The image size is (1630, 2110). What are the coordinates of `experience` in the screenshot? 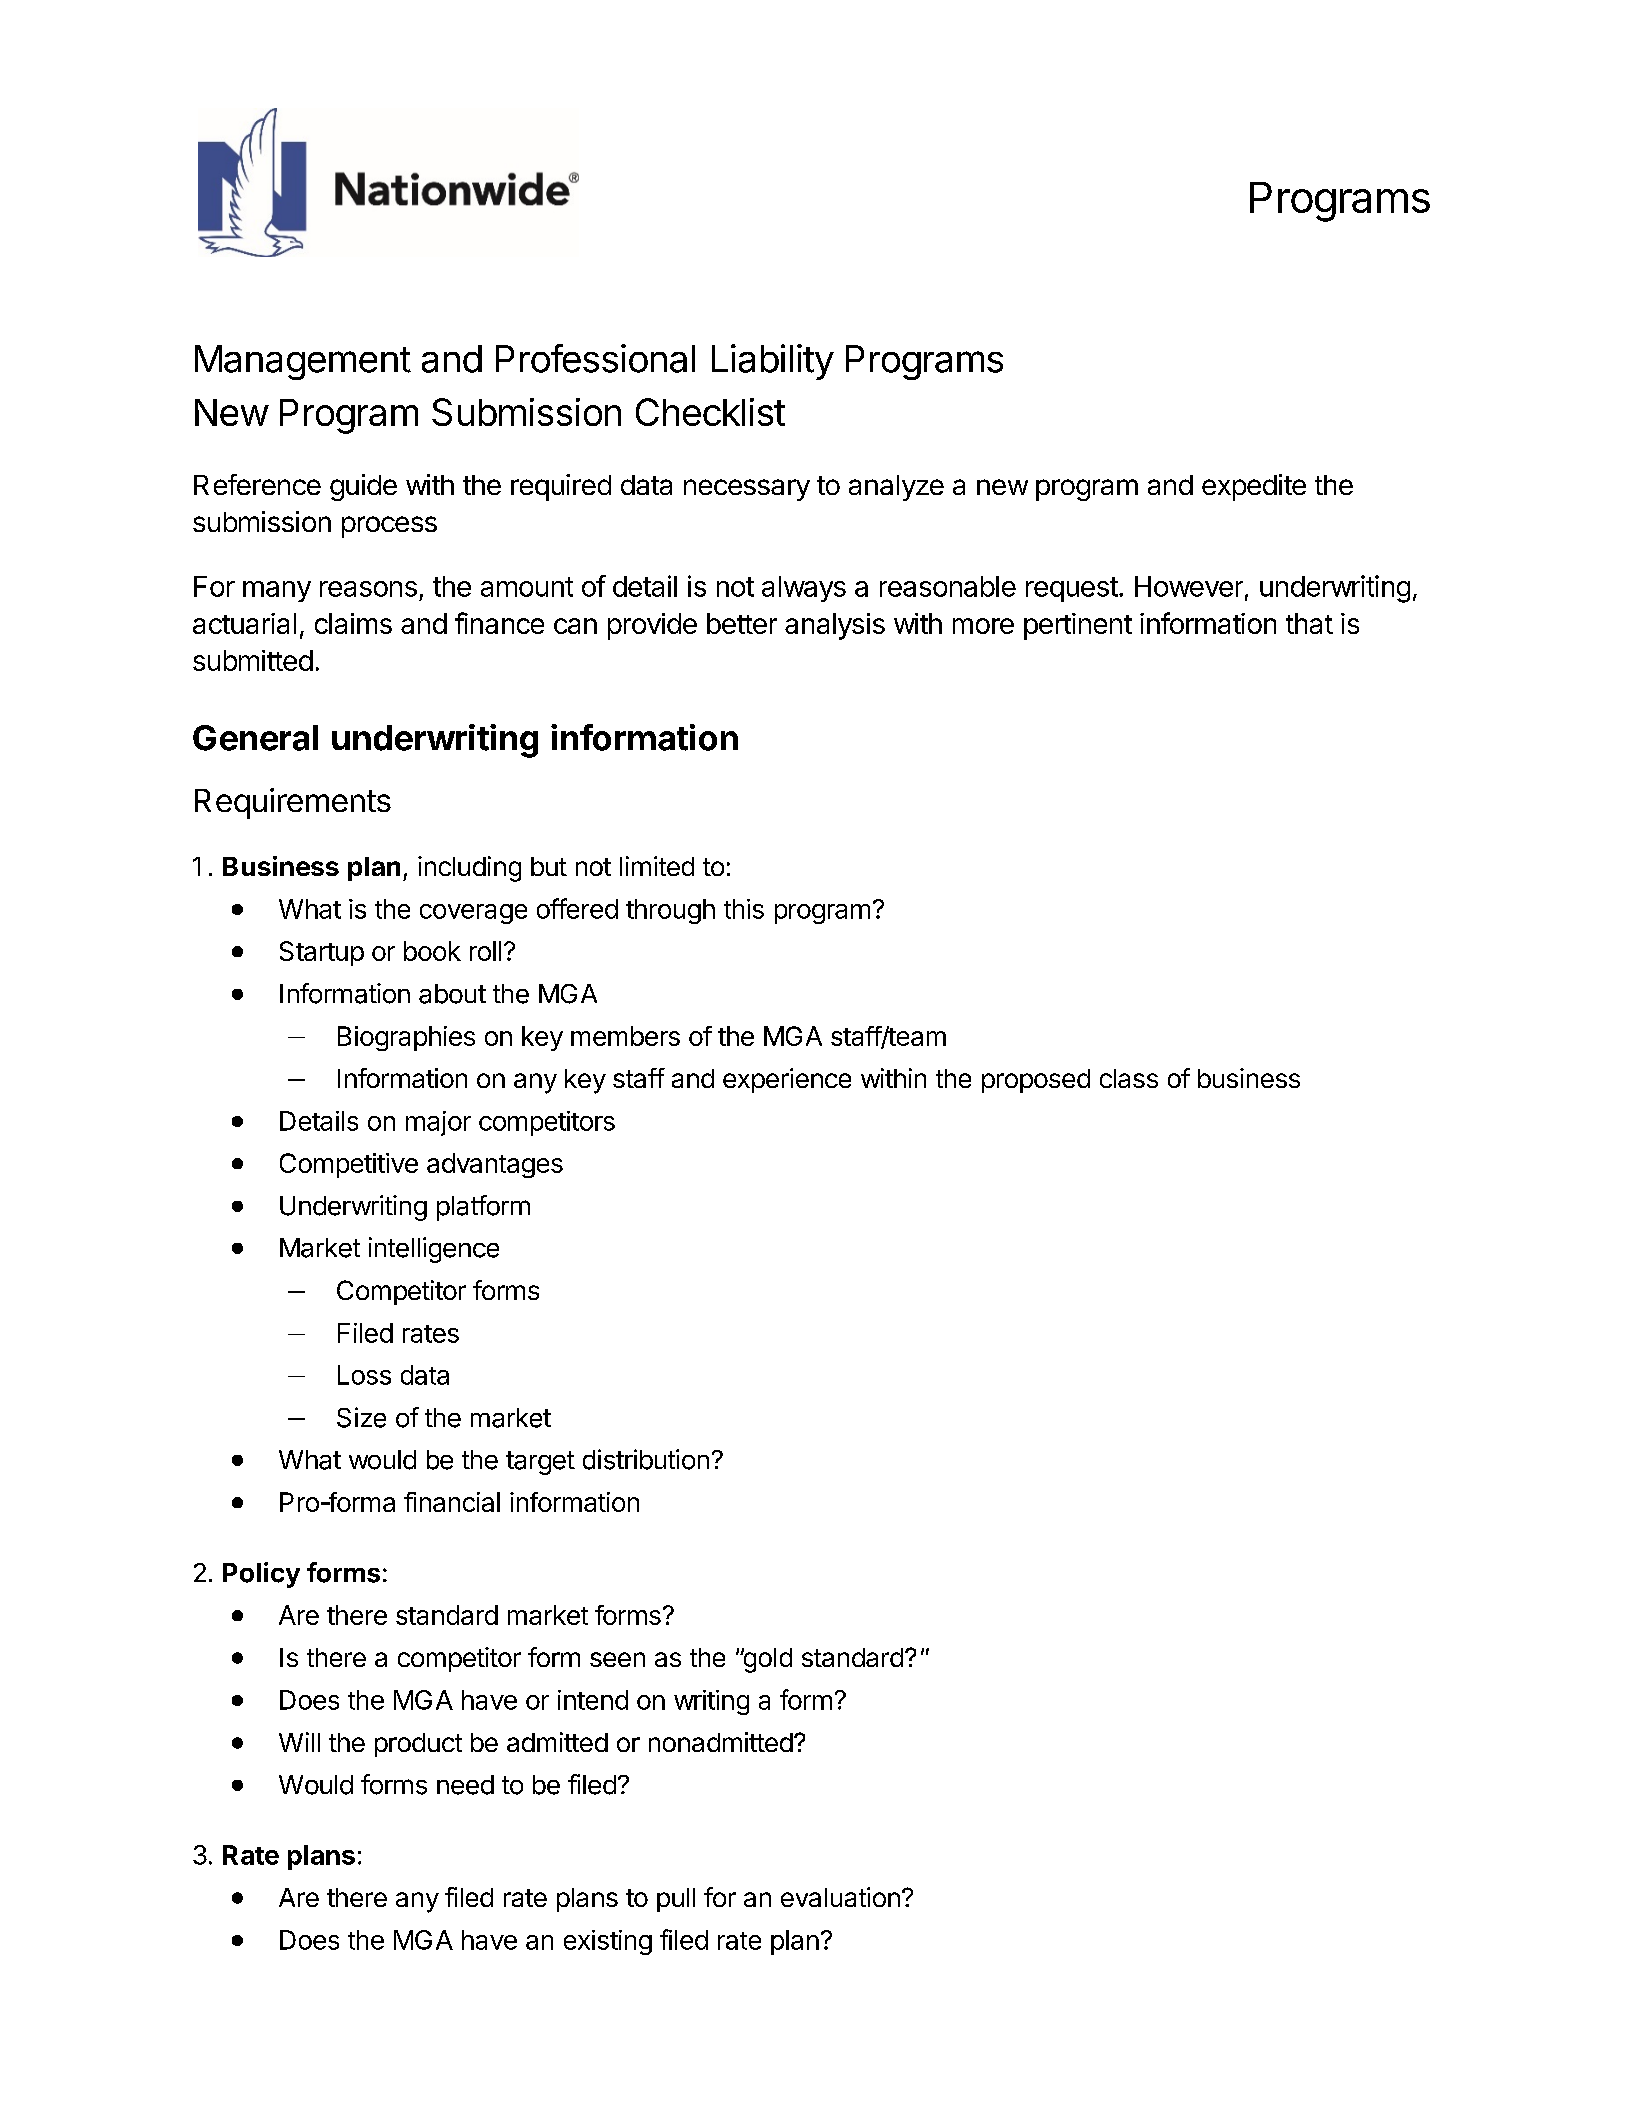 It's located at (787, 1080).
